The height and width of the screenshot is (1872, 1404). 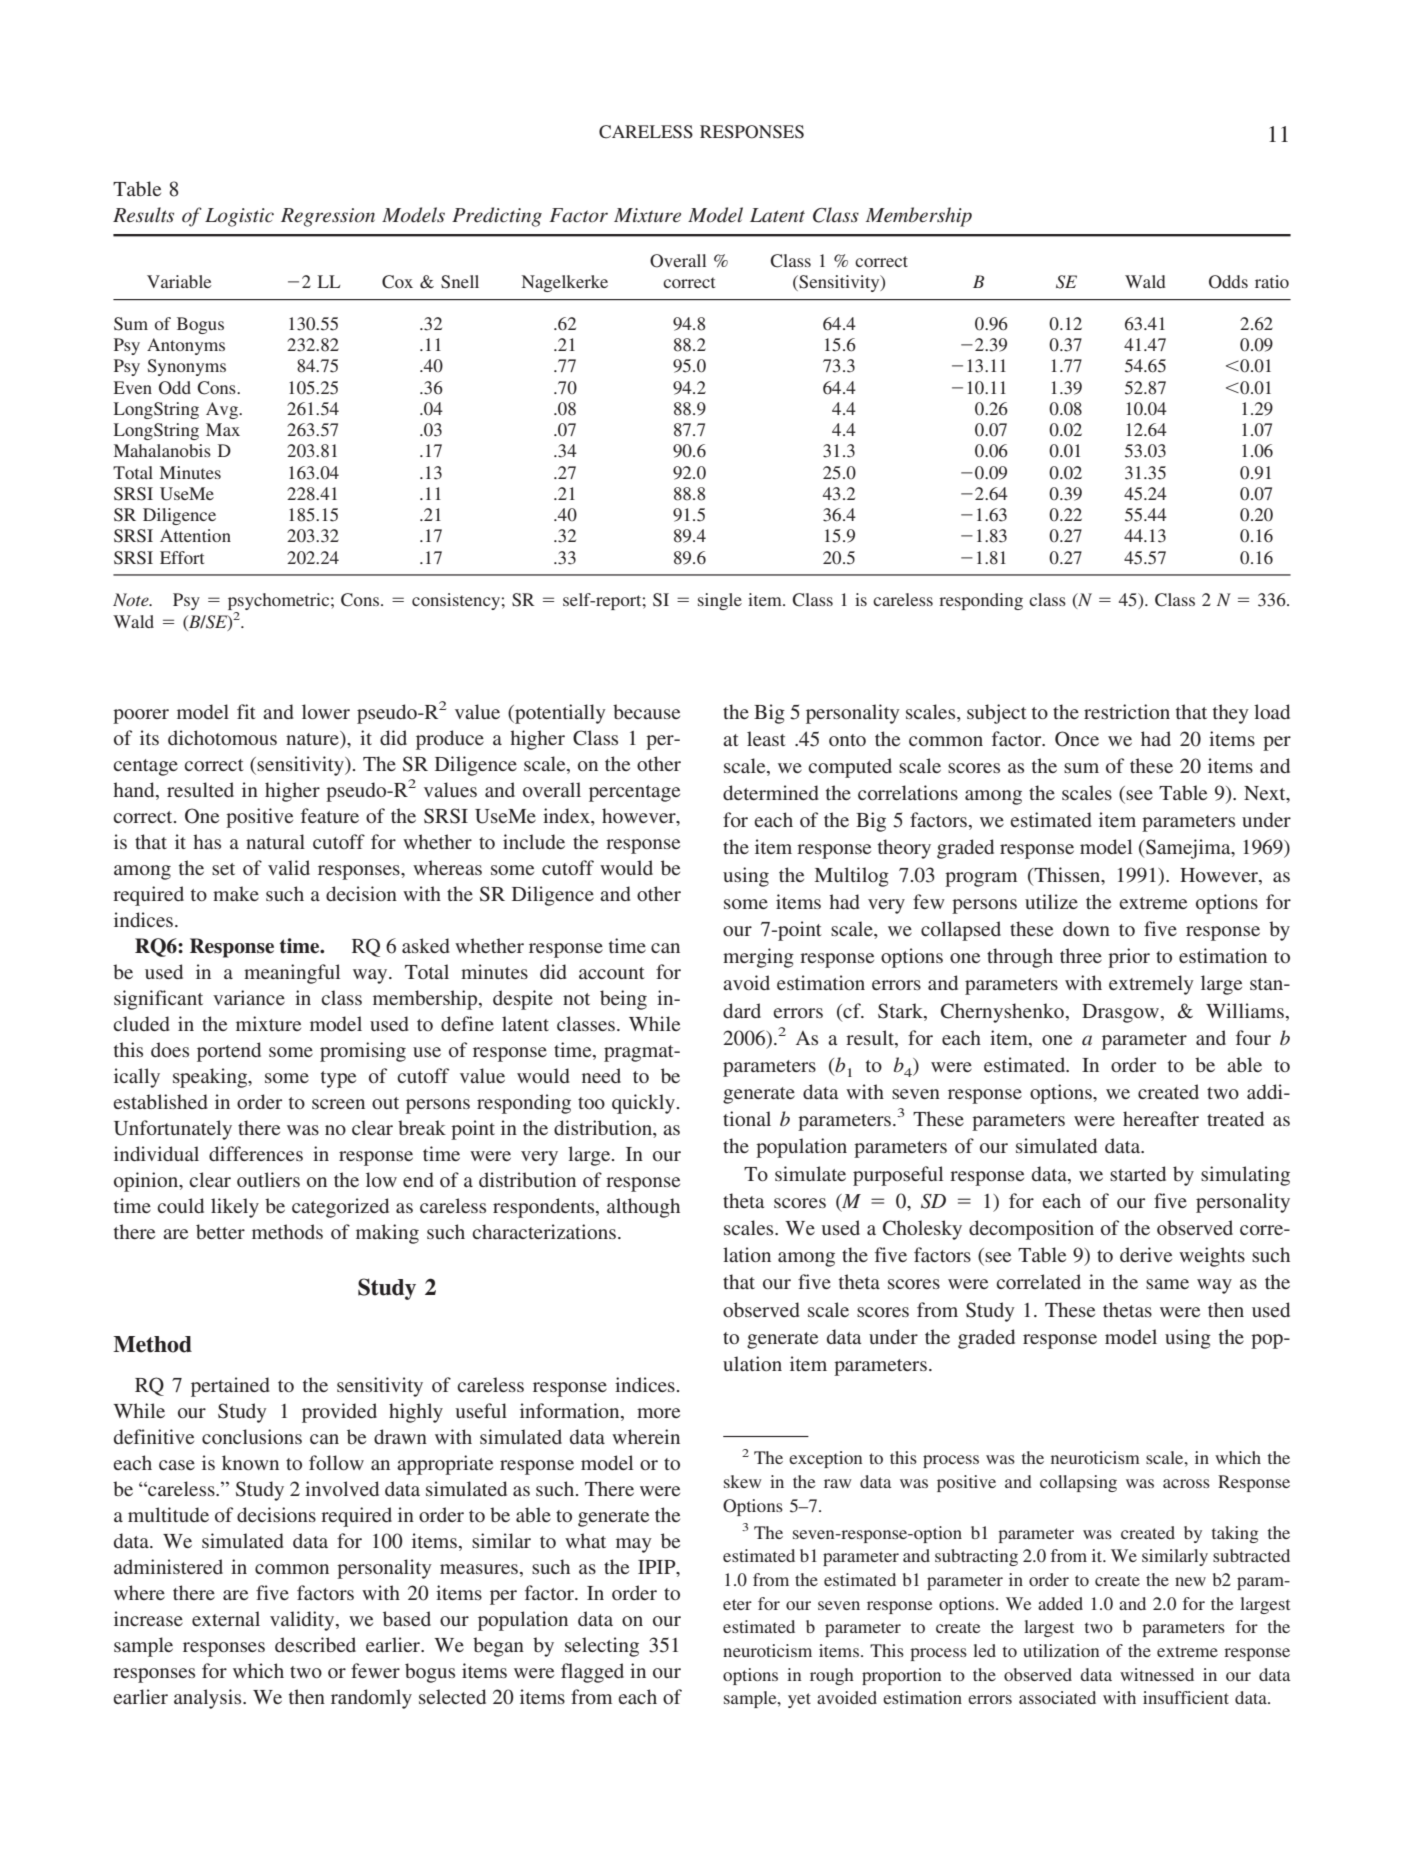 What do you see at coordinates (643, 1208) in the screenshot?
I see `although` at bounding box center [643, 1208].
